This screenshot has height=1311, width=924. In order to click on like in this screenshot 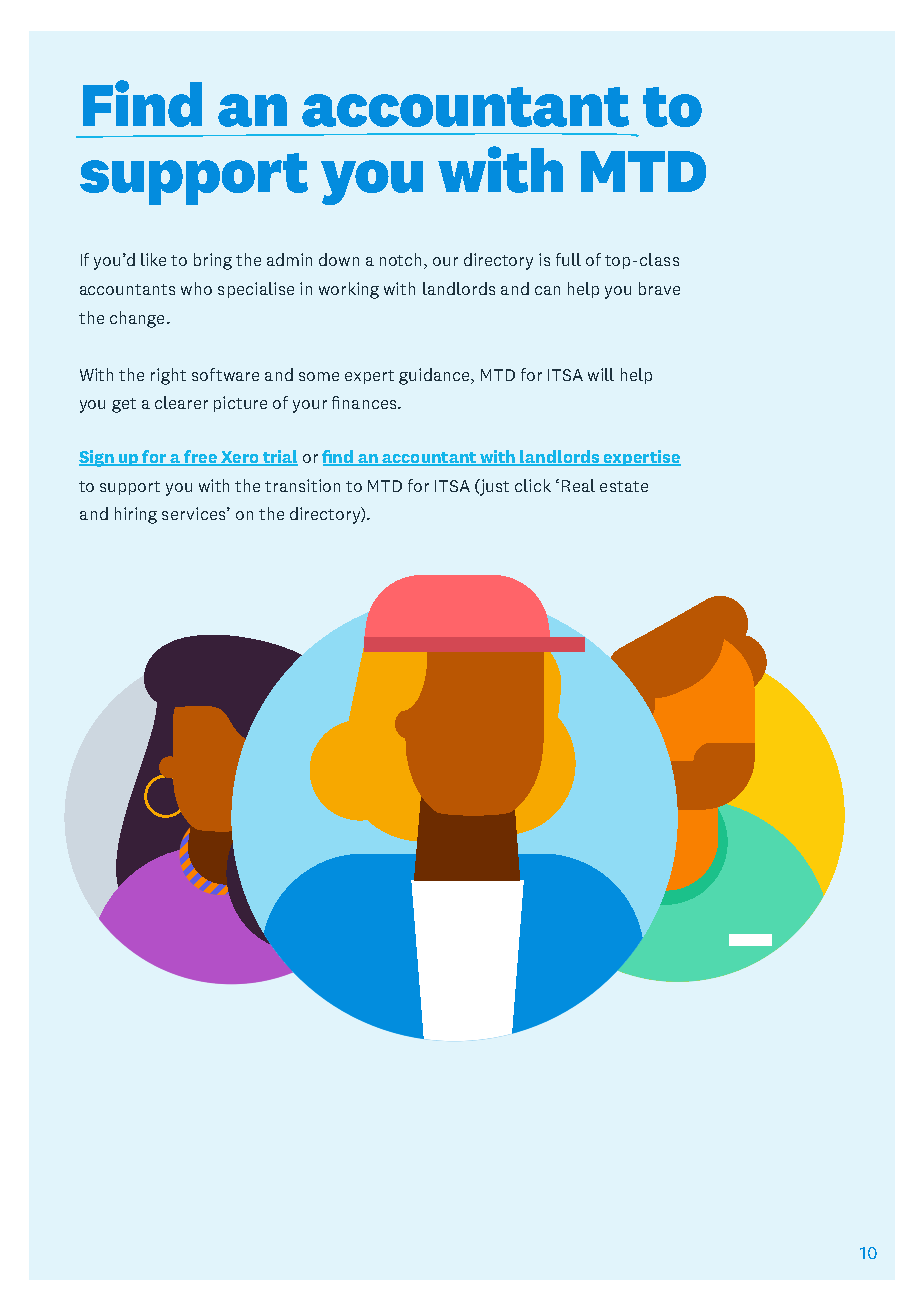, I will do `click(153, 259)`.
